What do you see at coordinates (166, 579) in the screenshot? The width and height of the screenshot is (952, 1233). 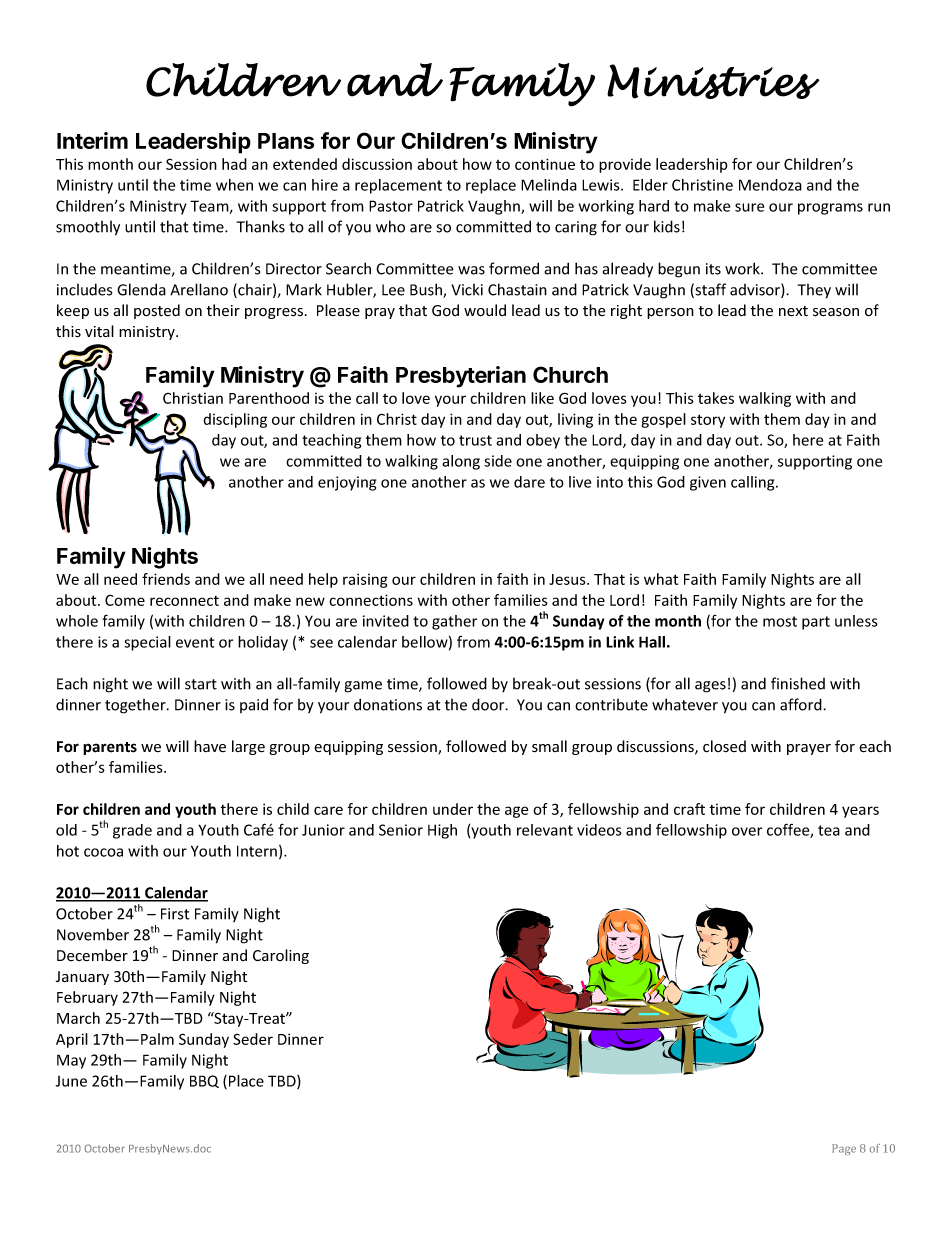 I see `friends` at bounding box center [166, 579].
